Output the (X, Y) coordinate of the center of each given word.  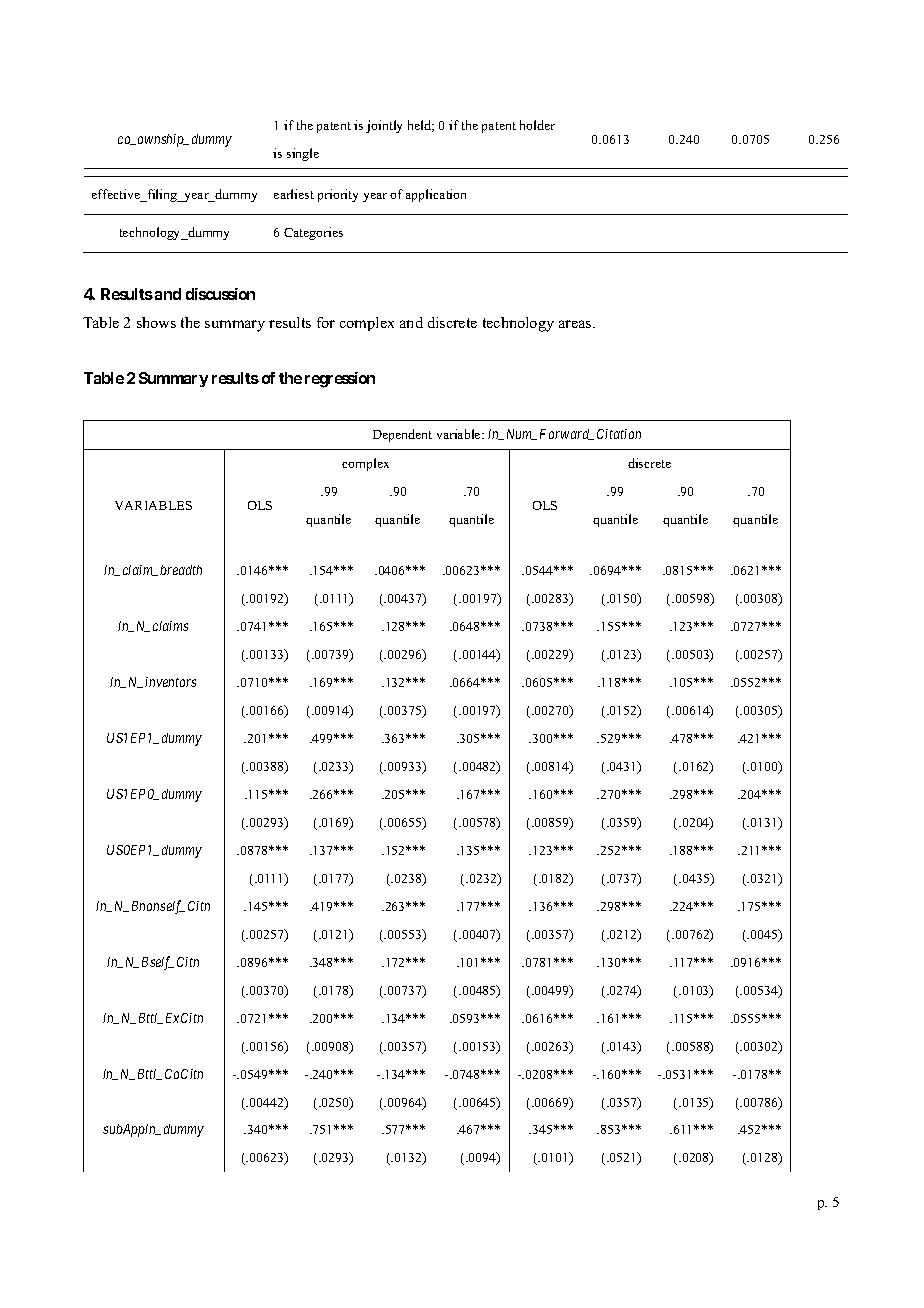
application (436, 195)
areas (576, 324)
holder (537, 125)
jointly (384, 126)
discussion (220, 294)
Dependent (402, 435)
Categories (313, 233)
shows (156, 322)
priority (338, 195)
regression (340, 380)
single (303, 154)
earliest (294, 194)
